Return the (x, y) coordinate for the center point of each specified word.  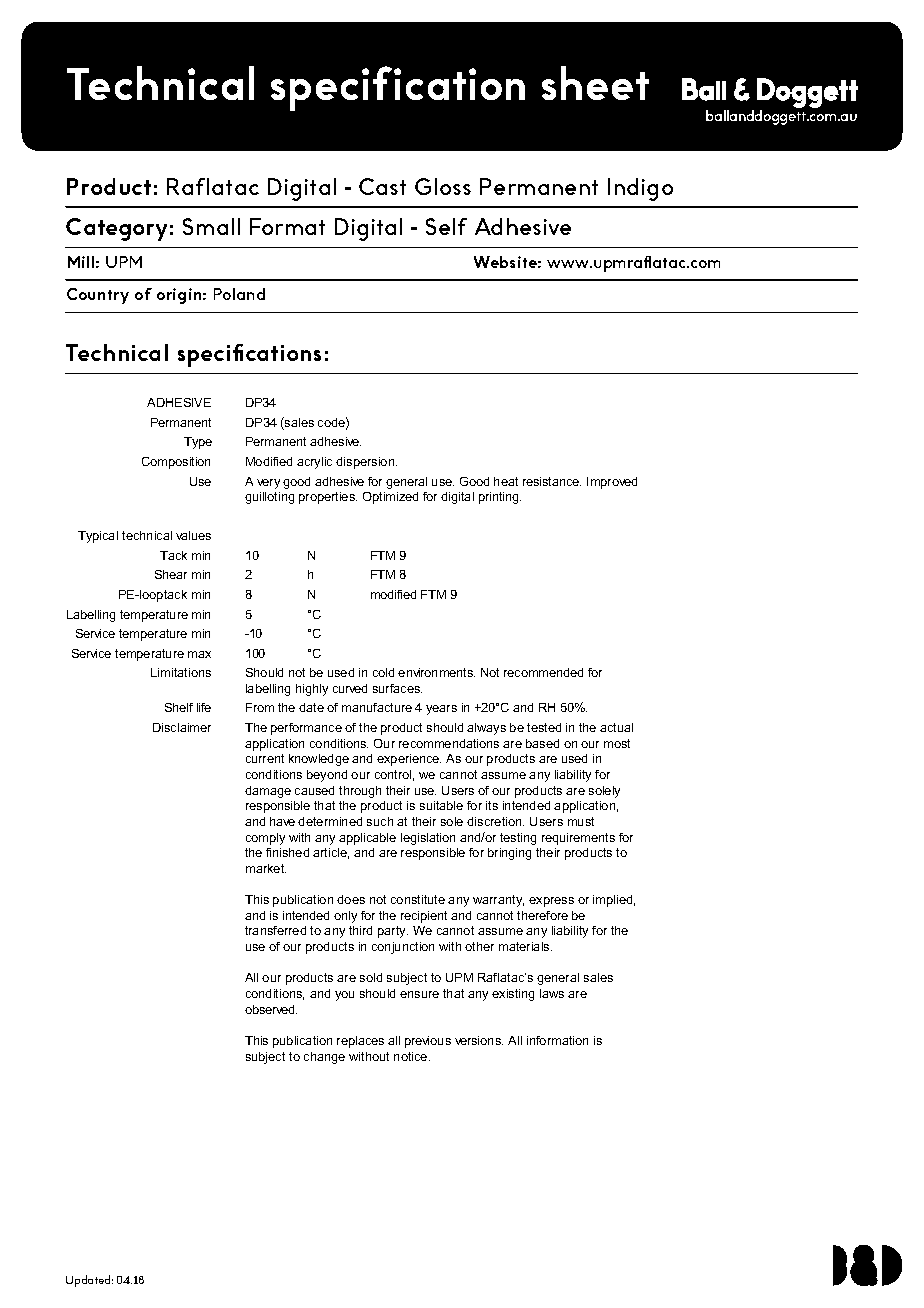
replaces (360, 1042)
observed (271, 1009)
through (360, 792)
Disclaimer (182, 727)
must (581, 821)
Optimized (390, 498)
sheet (595, 83)
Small (211, 226)
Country (98, 296)
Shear (171, 574)
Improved (612, 483)
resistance (552, 481)
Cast (382, 186)
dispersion (366, 463)
